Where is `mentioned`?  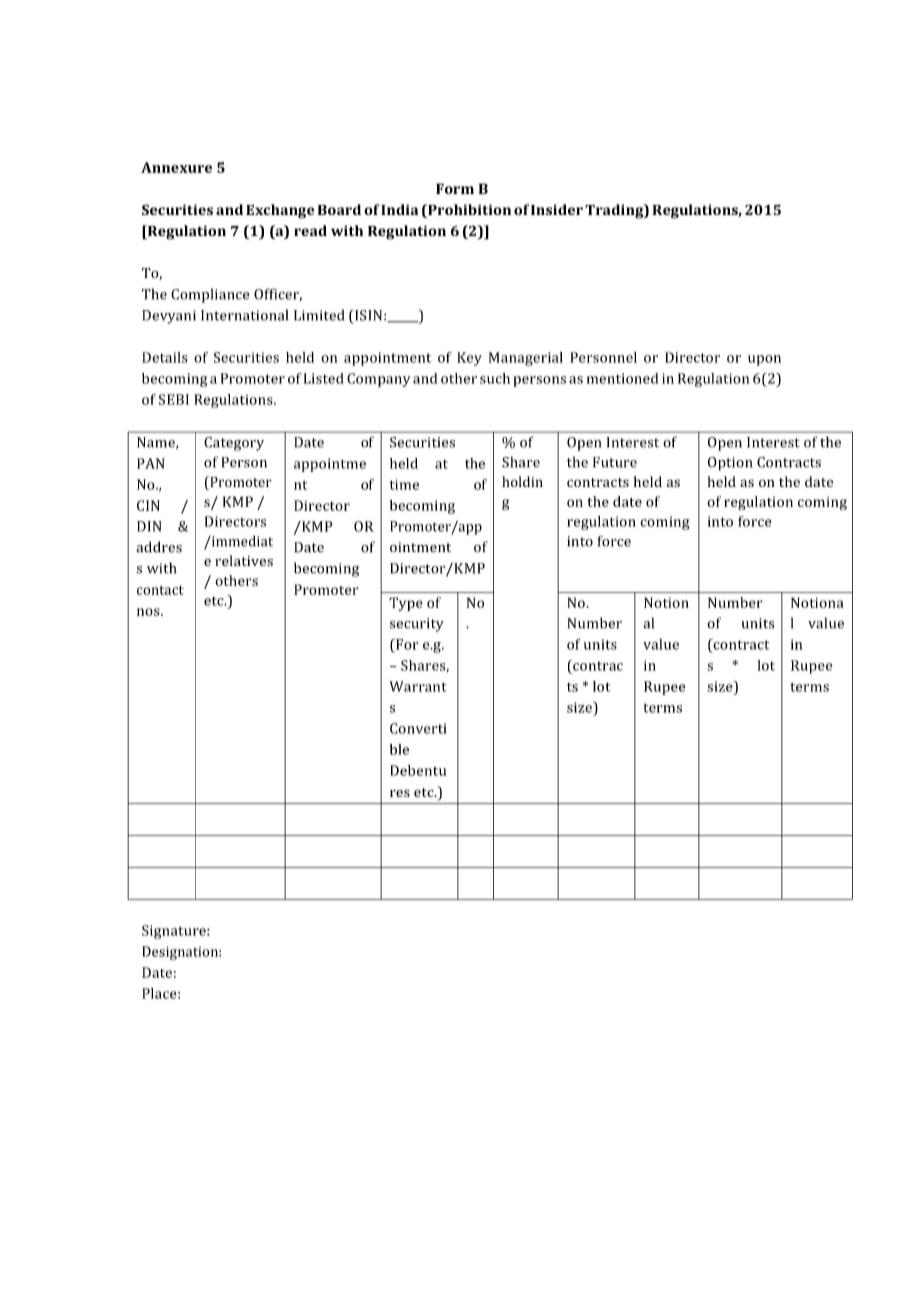
mentioned is located at coordinates (623, 378).
